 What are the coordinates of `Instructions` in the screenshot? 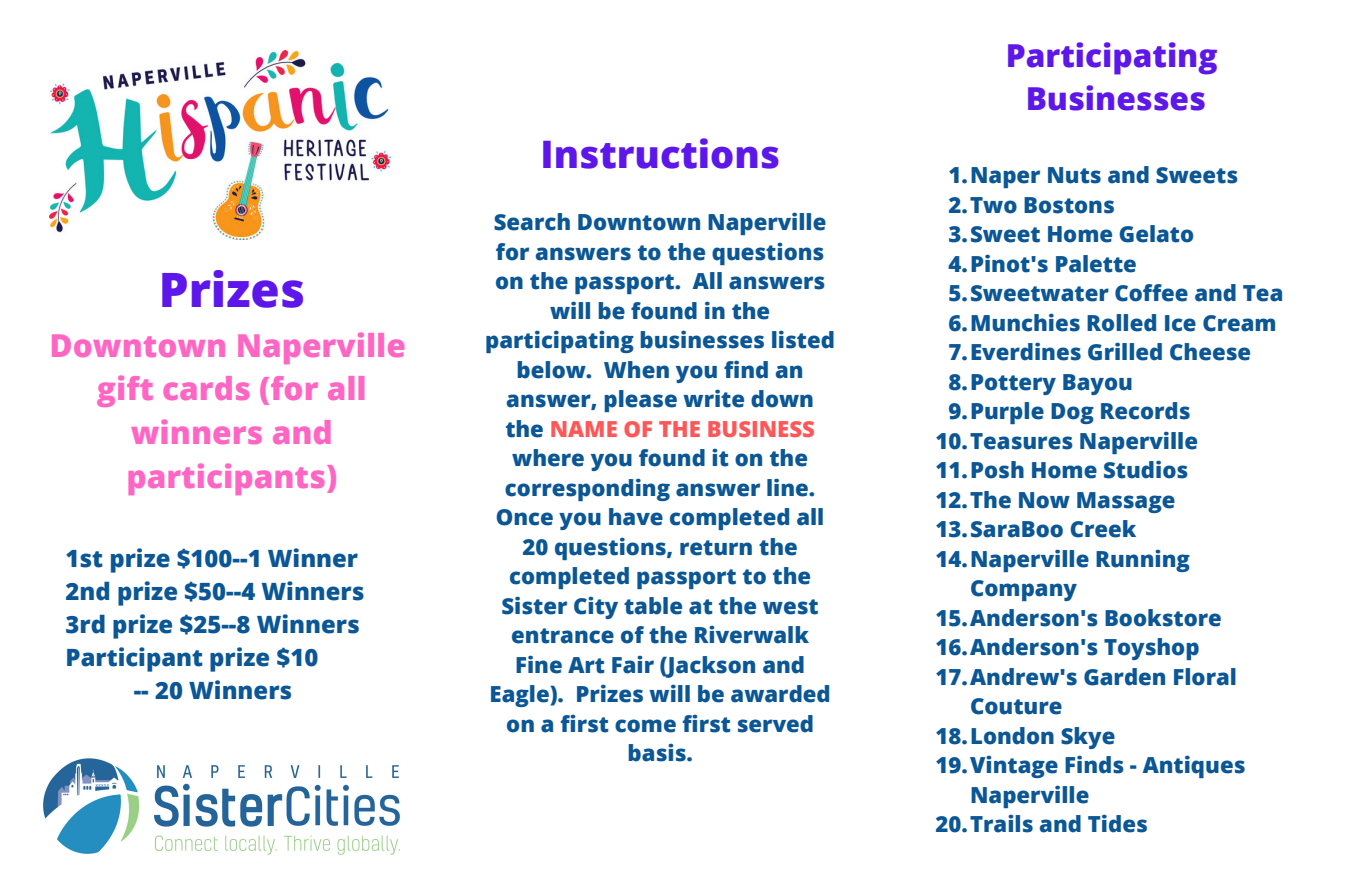 It's located at (661, 153).
